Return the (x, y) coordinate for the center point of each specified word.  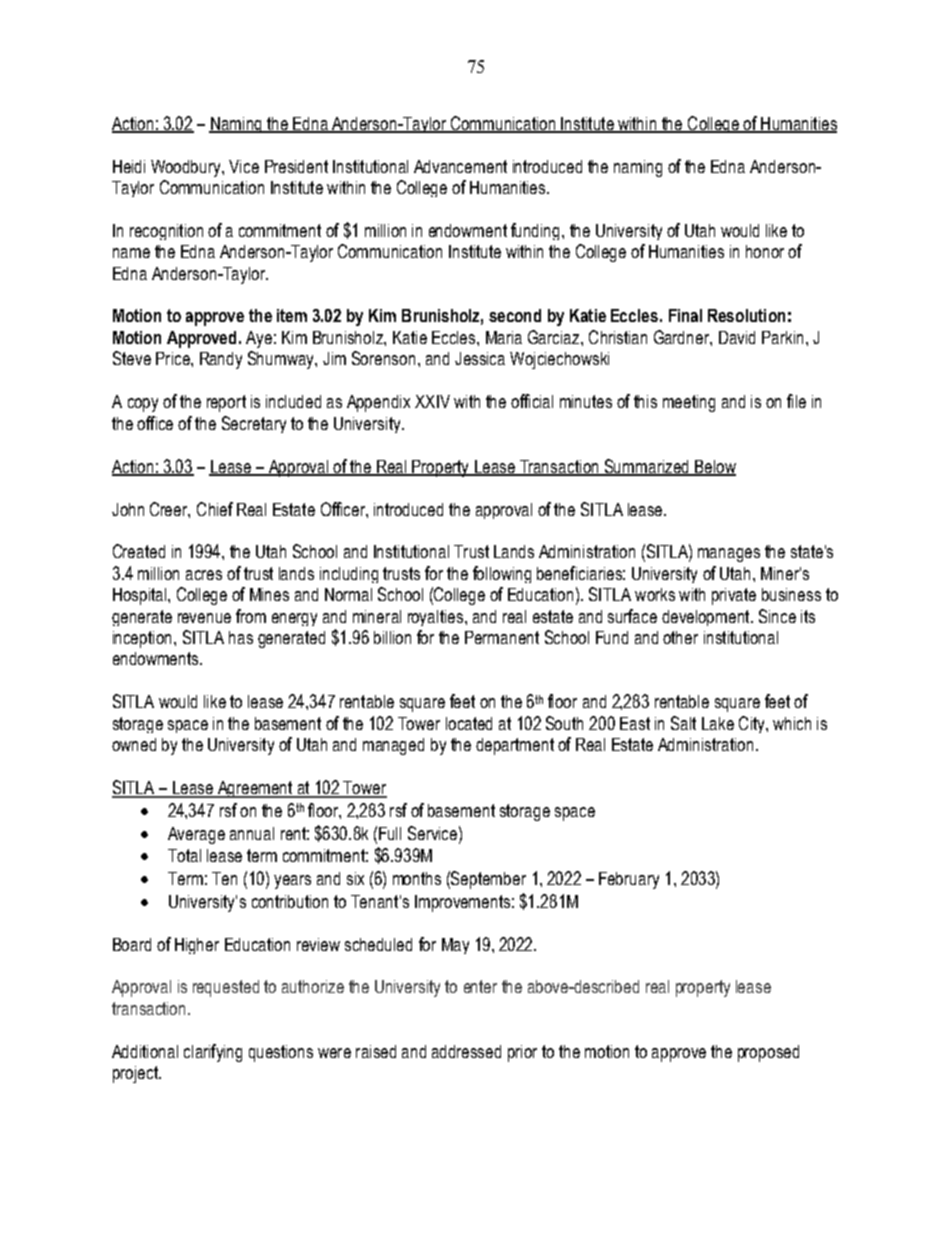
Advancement (460, 166)
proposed (768, 1053)
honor (765, 251)
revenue (204, 618)
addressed (466, 1051)
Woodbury (187, 168)
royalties (435, 618)
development (707, 618)
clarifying (213, 1053)
